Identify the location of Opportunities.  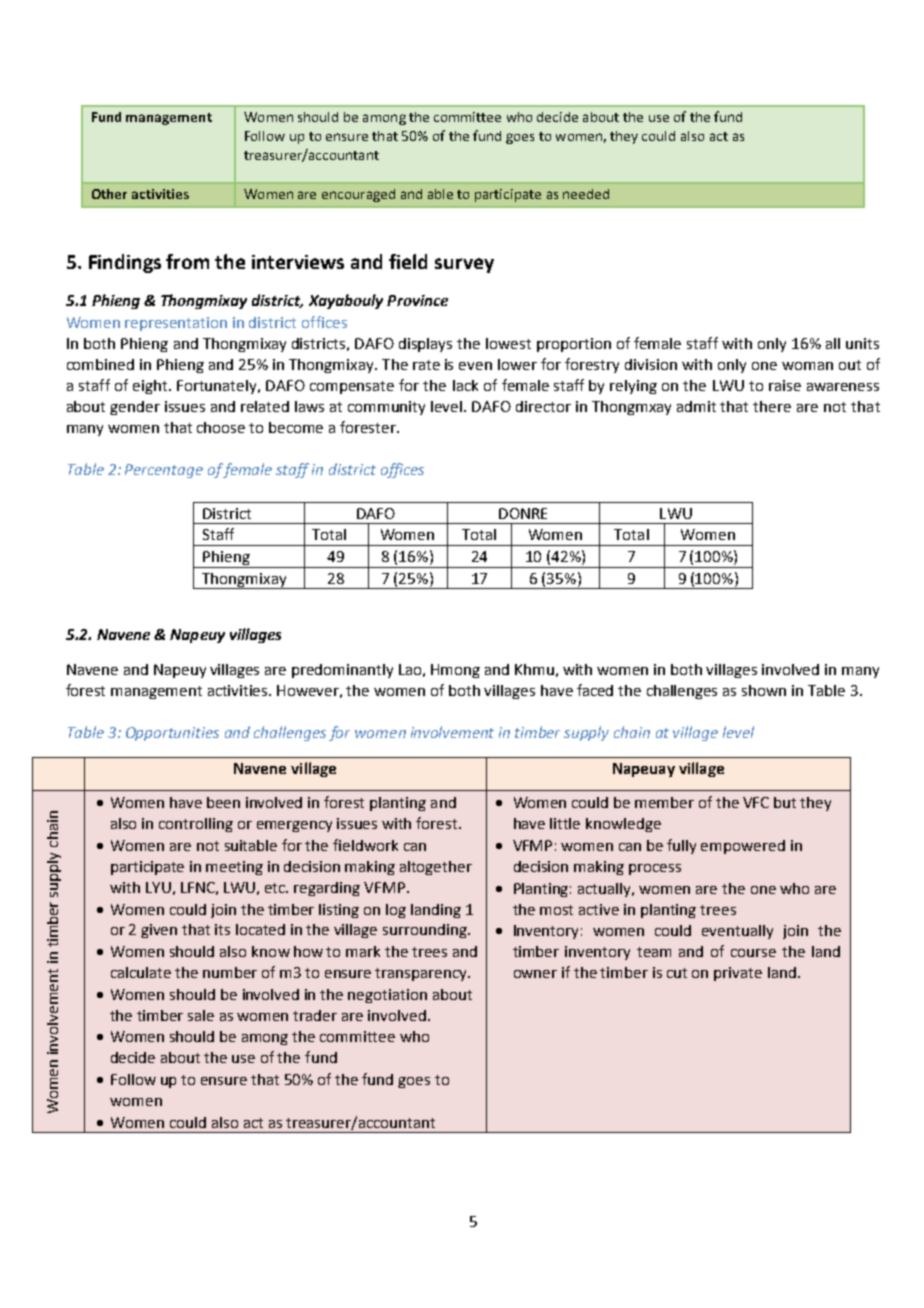
(172, 734).
